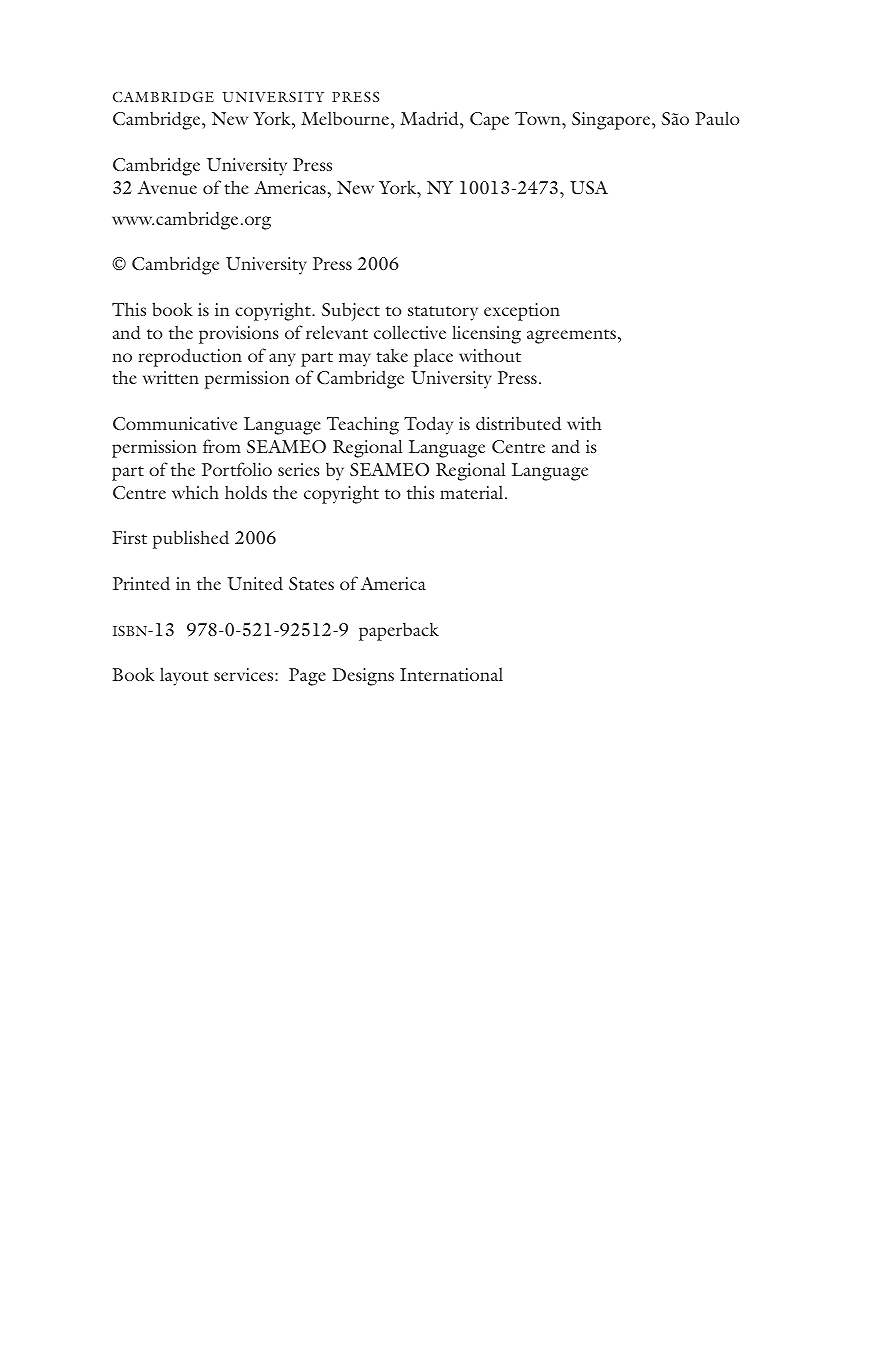 The image size is (896, 1345). What do you see at coordinates (167, 187) in the screenshot?
I see `Avenue` at bounding box center [167, 187].
